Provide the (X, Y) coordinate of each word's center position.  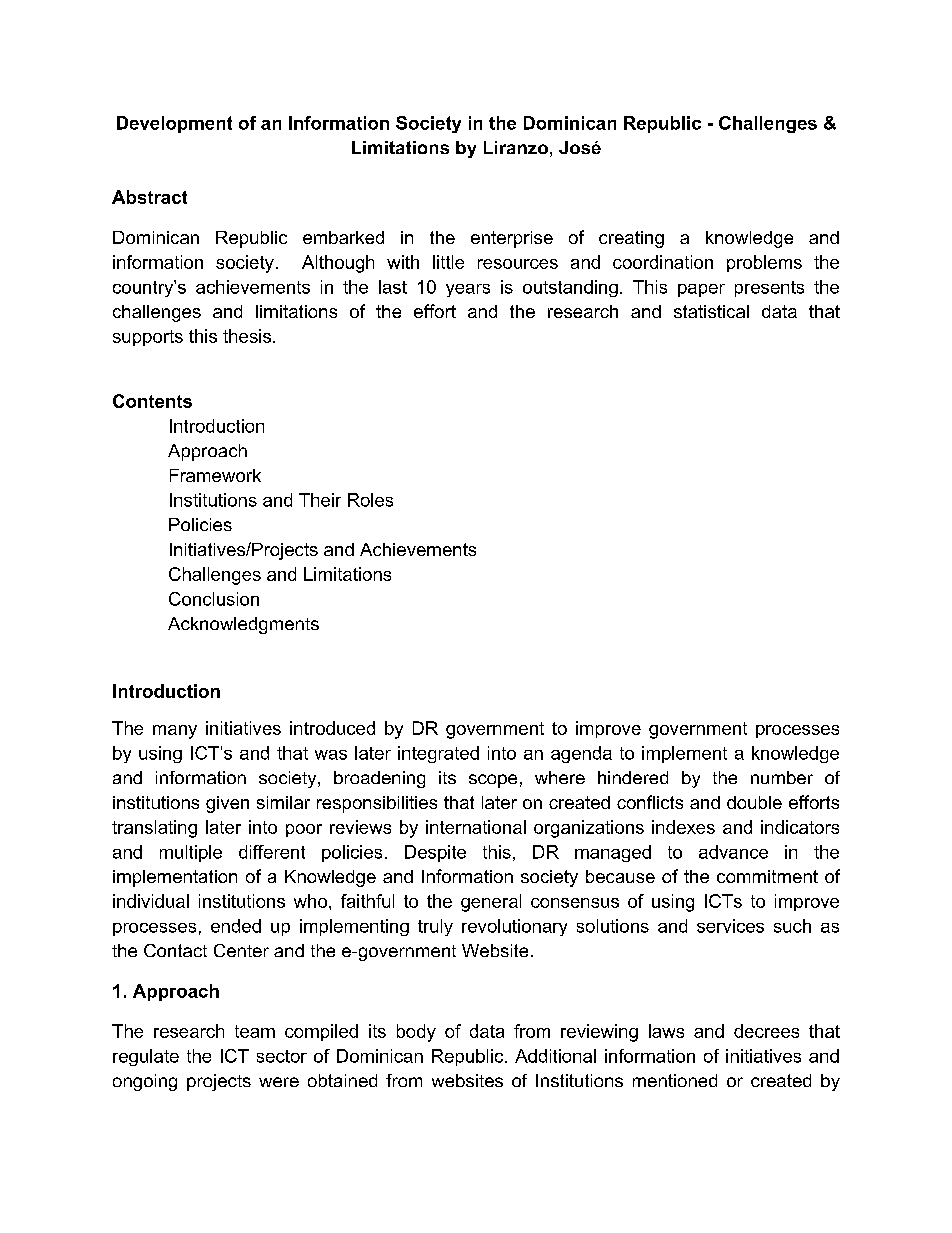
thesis (247, 336)
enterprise (512, 239)
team (255, 1031)
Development (174, 124)
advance (733, 852)
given (227, 804)
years (468, 290)
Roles (370, 500)
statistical (711, 311)
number (782, 777)
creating (631, 239)
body (416, 1033)
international (476, 827)
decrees (766, 1031)
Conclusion (214, 599)
